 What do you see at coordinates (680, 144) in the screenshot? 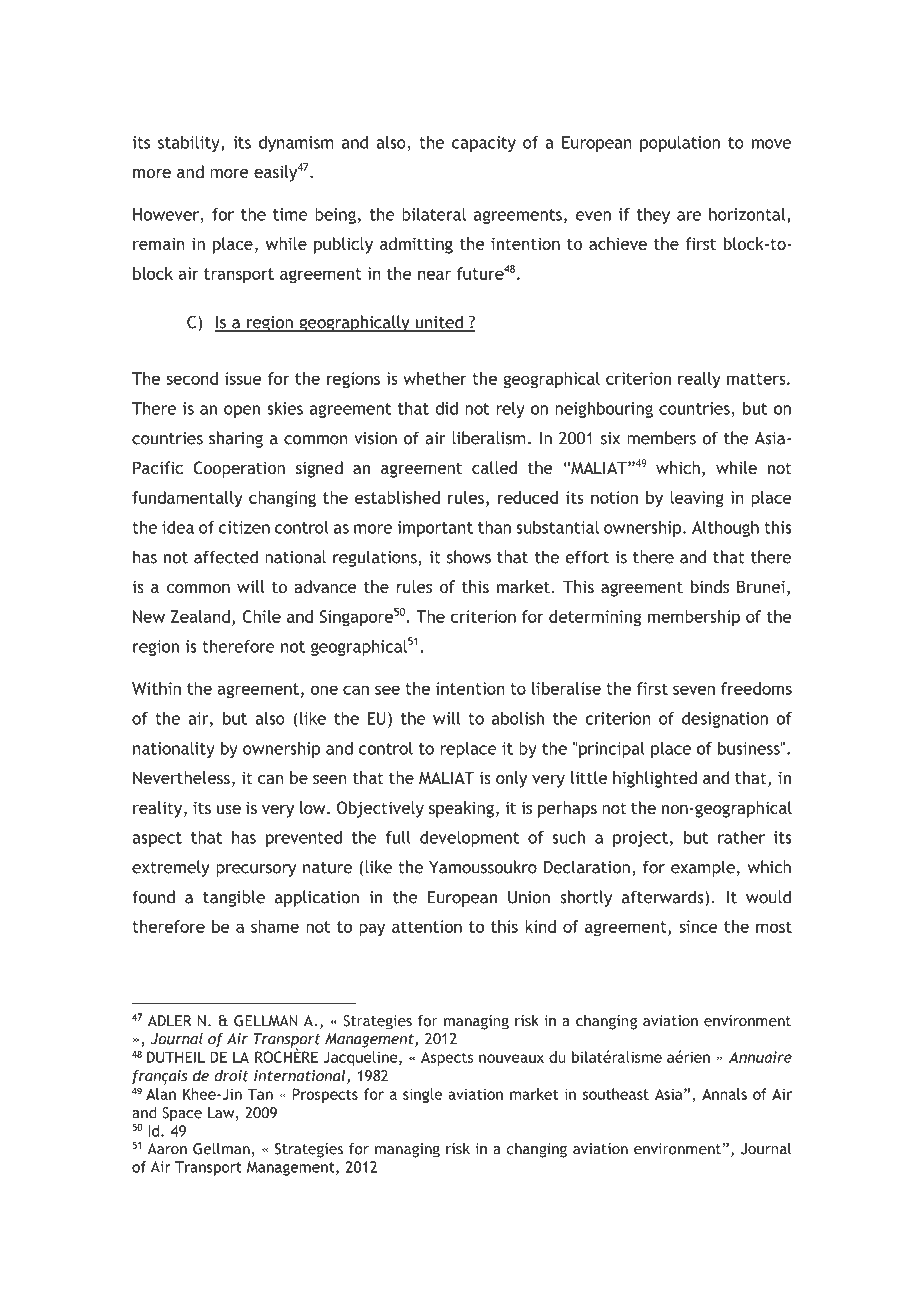
I see `population` at bounding box center [680, 144].
